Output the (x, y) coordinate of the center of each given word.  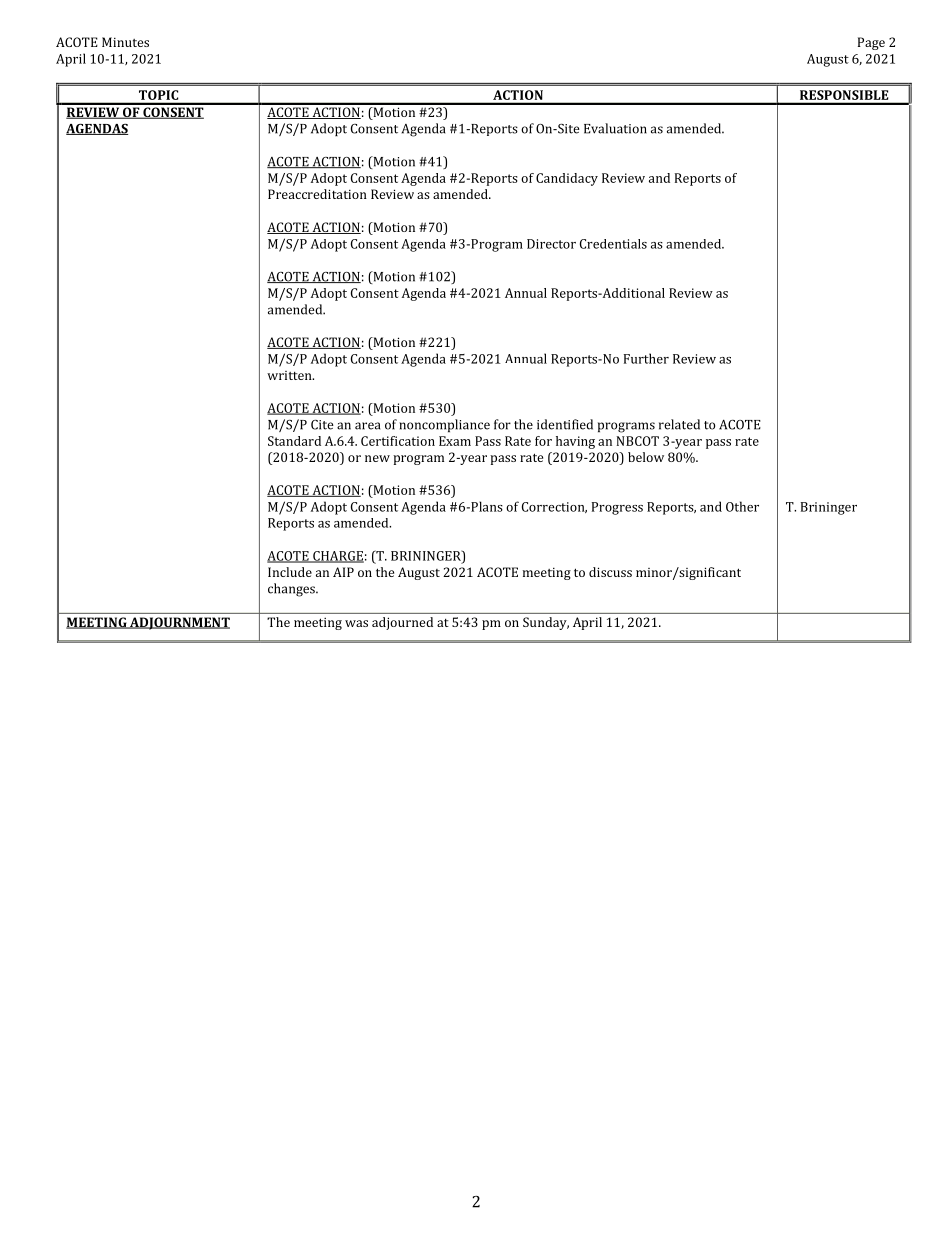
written (290, 375)
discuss (610, 572)
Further (646, 358)
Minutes (125, 42)
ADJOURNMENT (179, 623)
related (679, 424)
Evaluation (615, 128)
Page (871, 43)
